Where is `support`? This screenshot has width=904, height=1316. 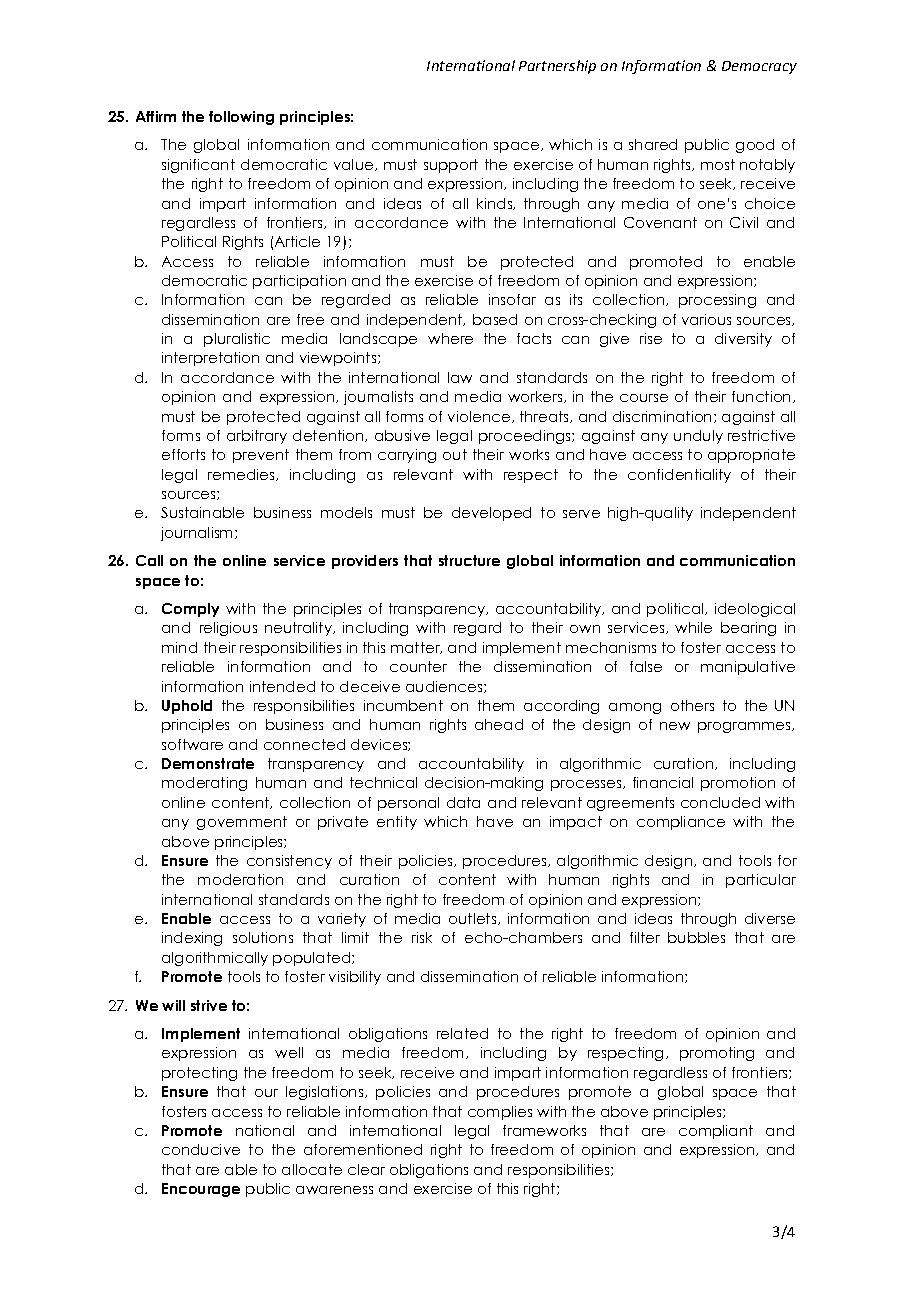
support is located at coordinates (451, 166).
